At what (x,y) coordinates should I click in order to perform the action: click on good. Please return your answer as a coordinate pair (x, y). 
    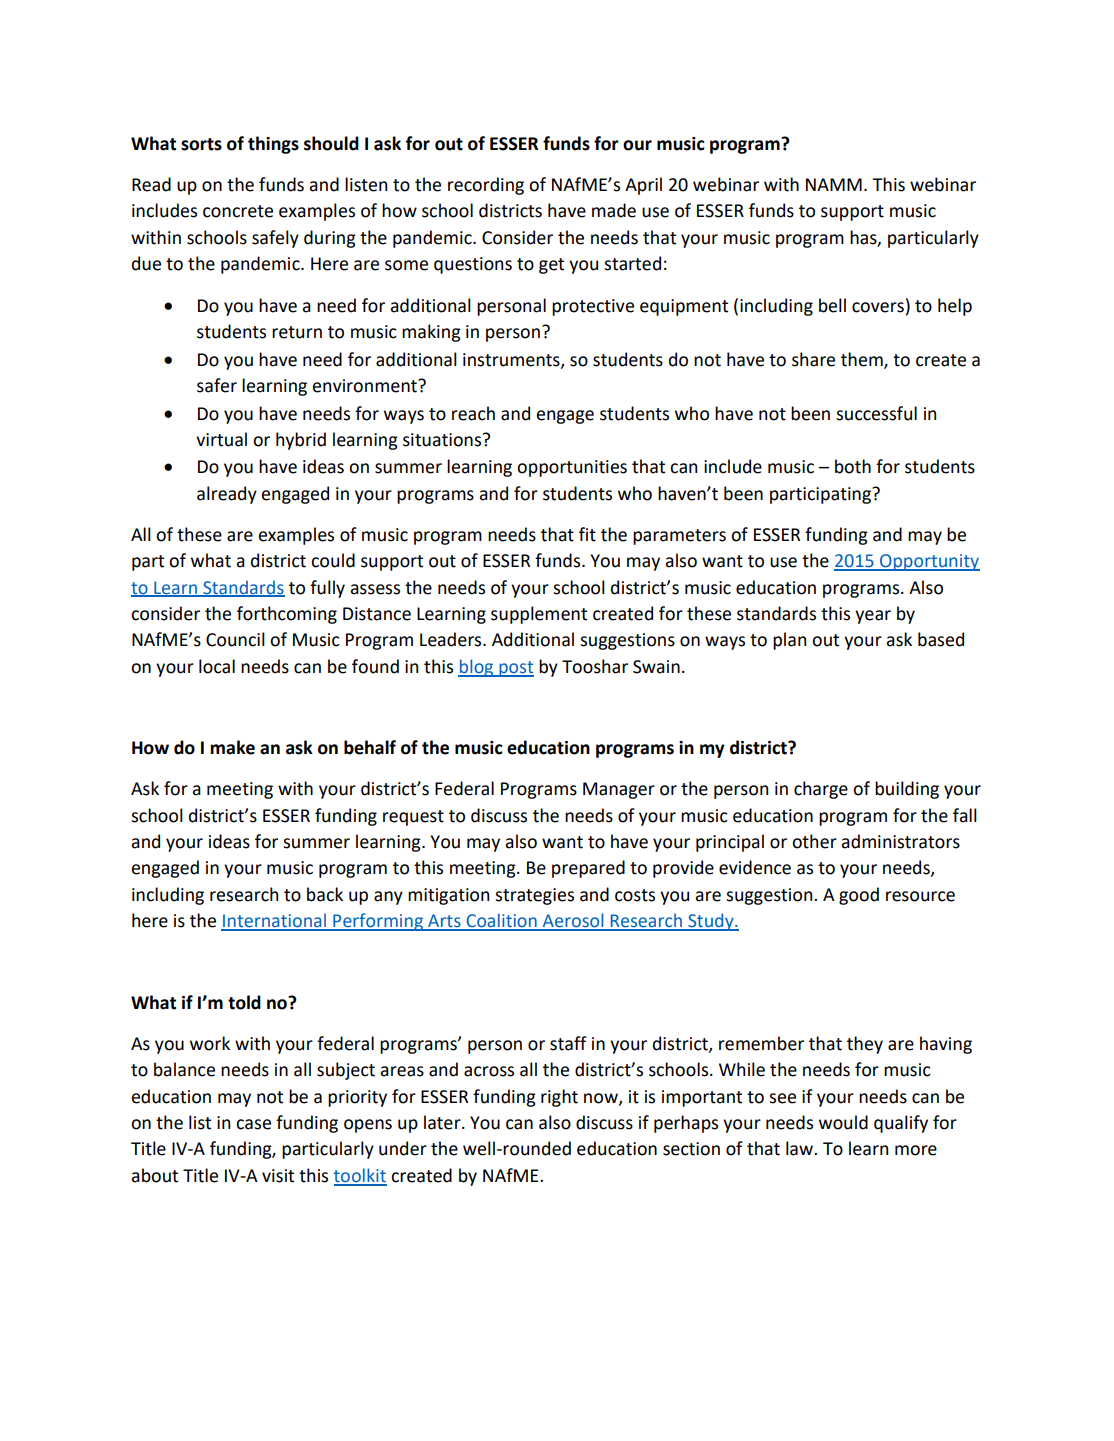
    Looking at the image, I should click on (859, 896).
